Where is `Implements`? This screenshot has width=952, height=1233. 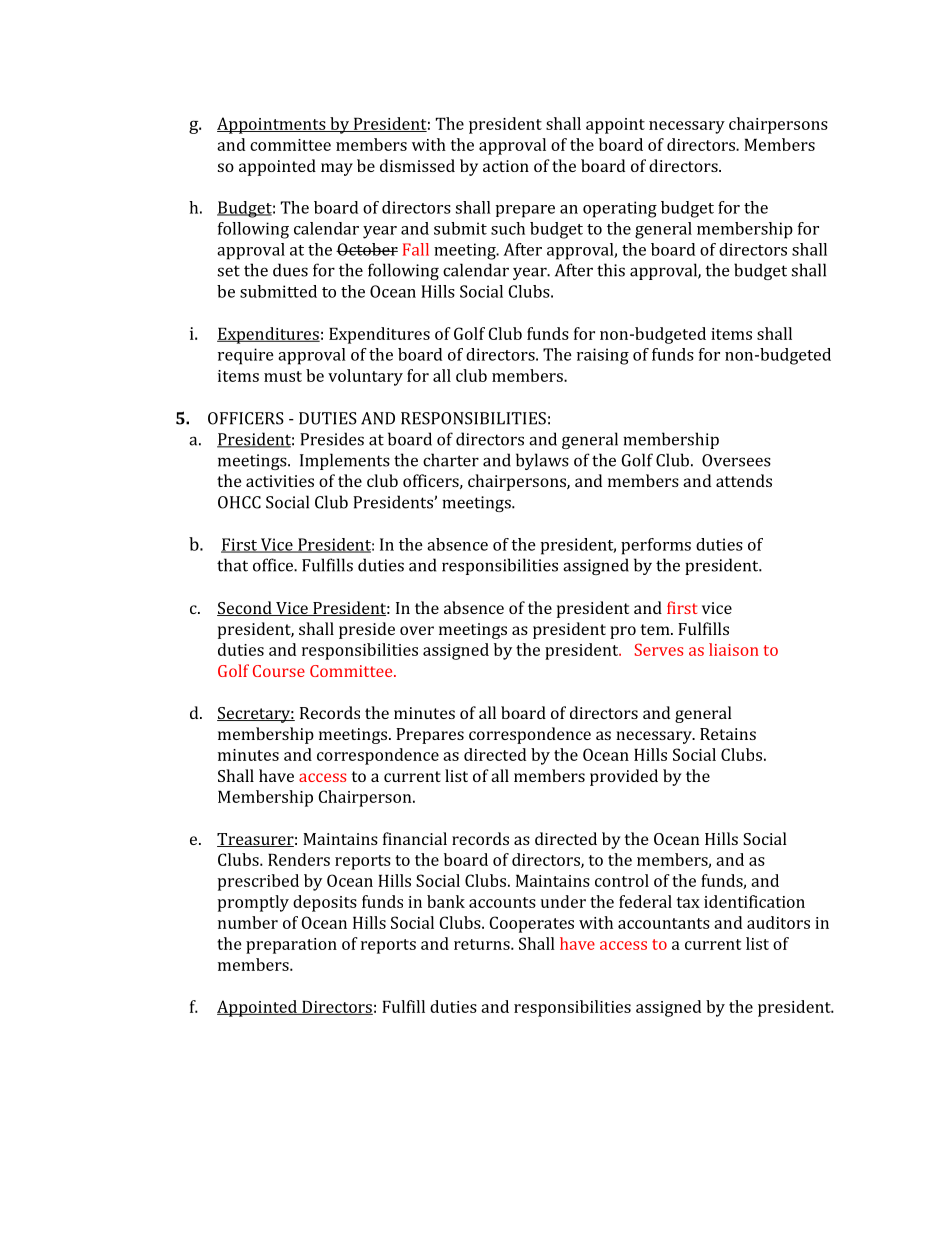 Implements is located at coordinates (345, 461).
